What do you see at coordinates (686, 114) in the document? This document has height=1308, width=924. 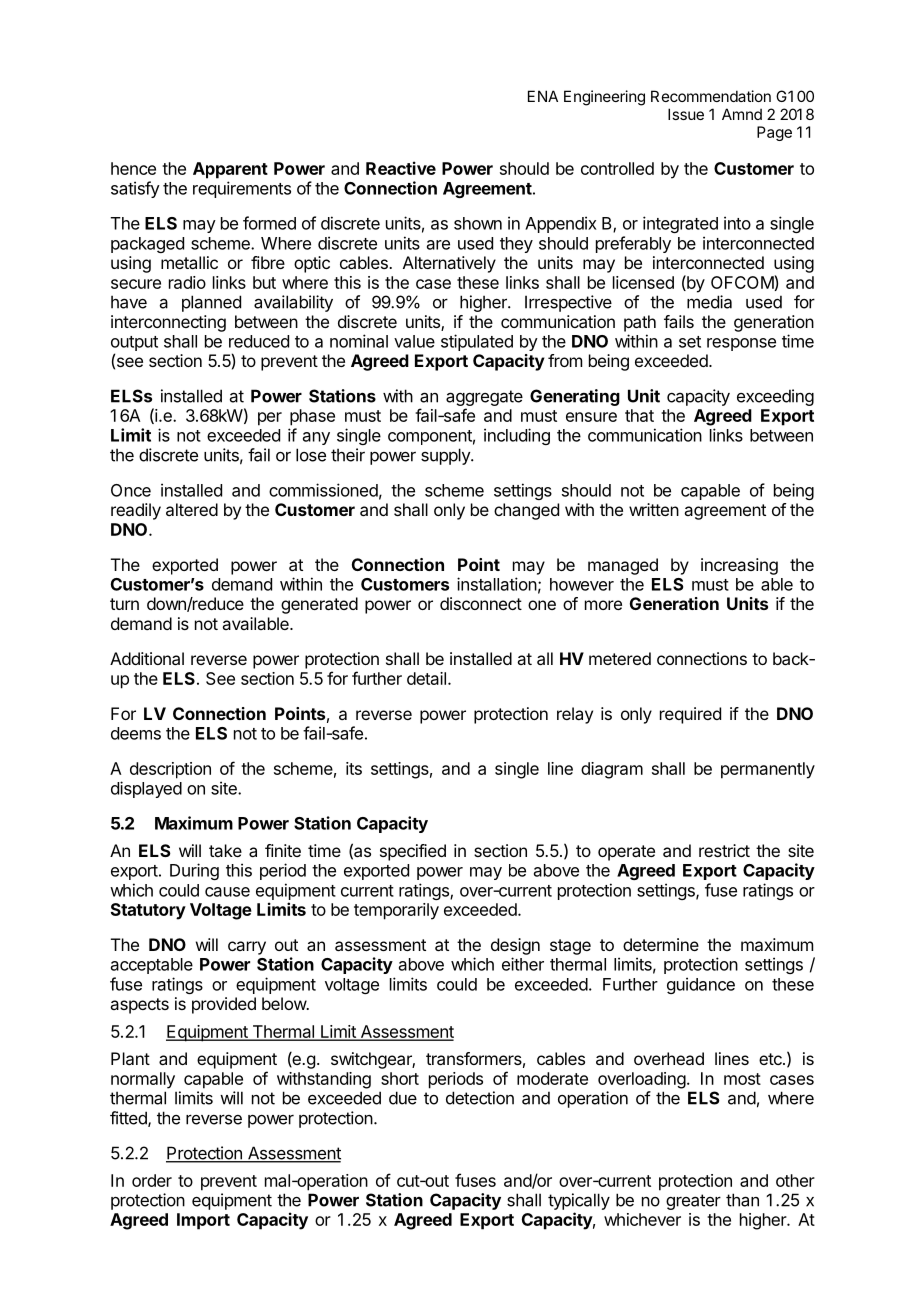 I see `Issue` at bounding box center [686, 114].
